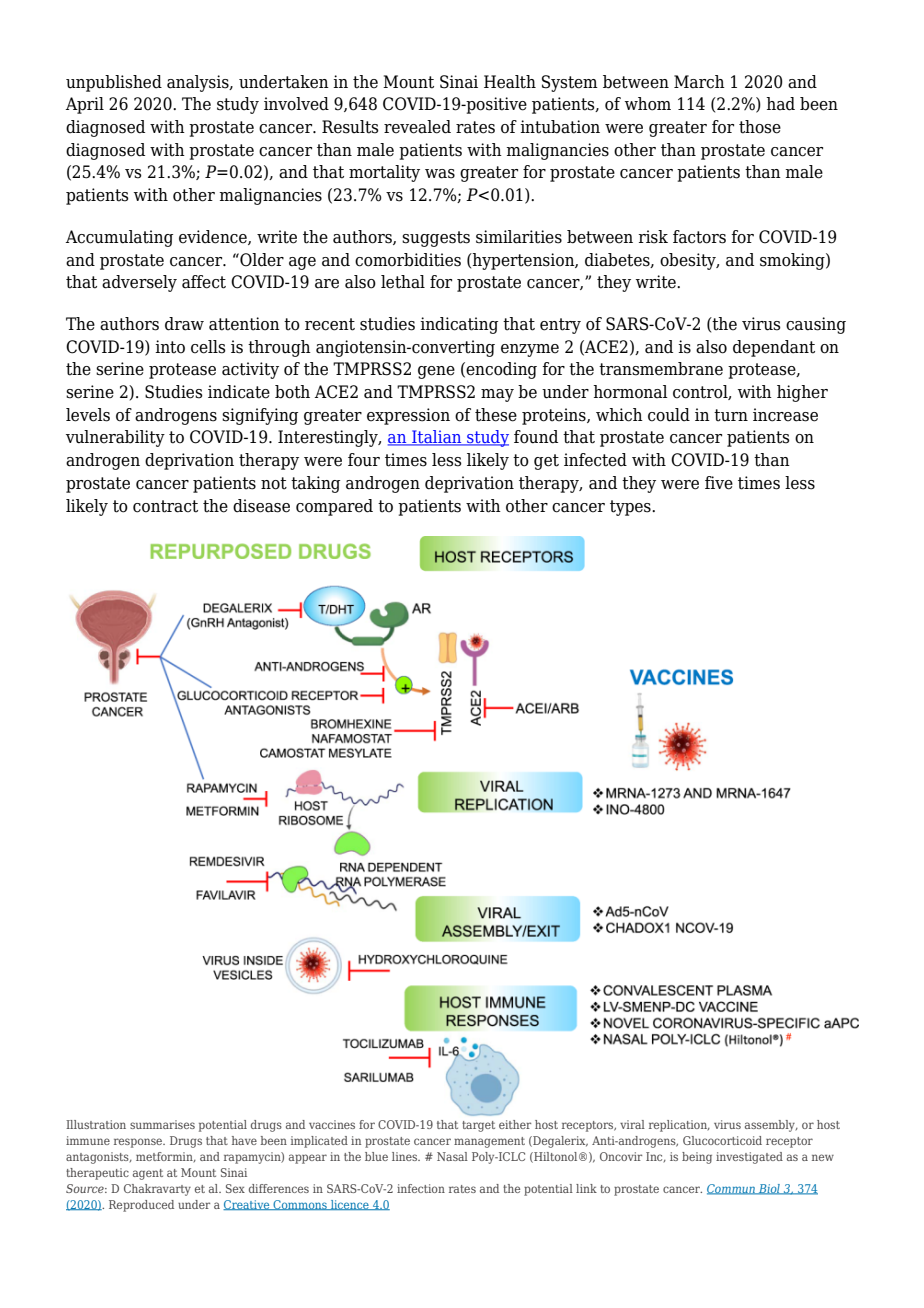  I want to click on Nasal, so click(452, 1156).
